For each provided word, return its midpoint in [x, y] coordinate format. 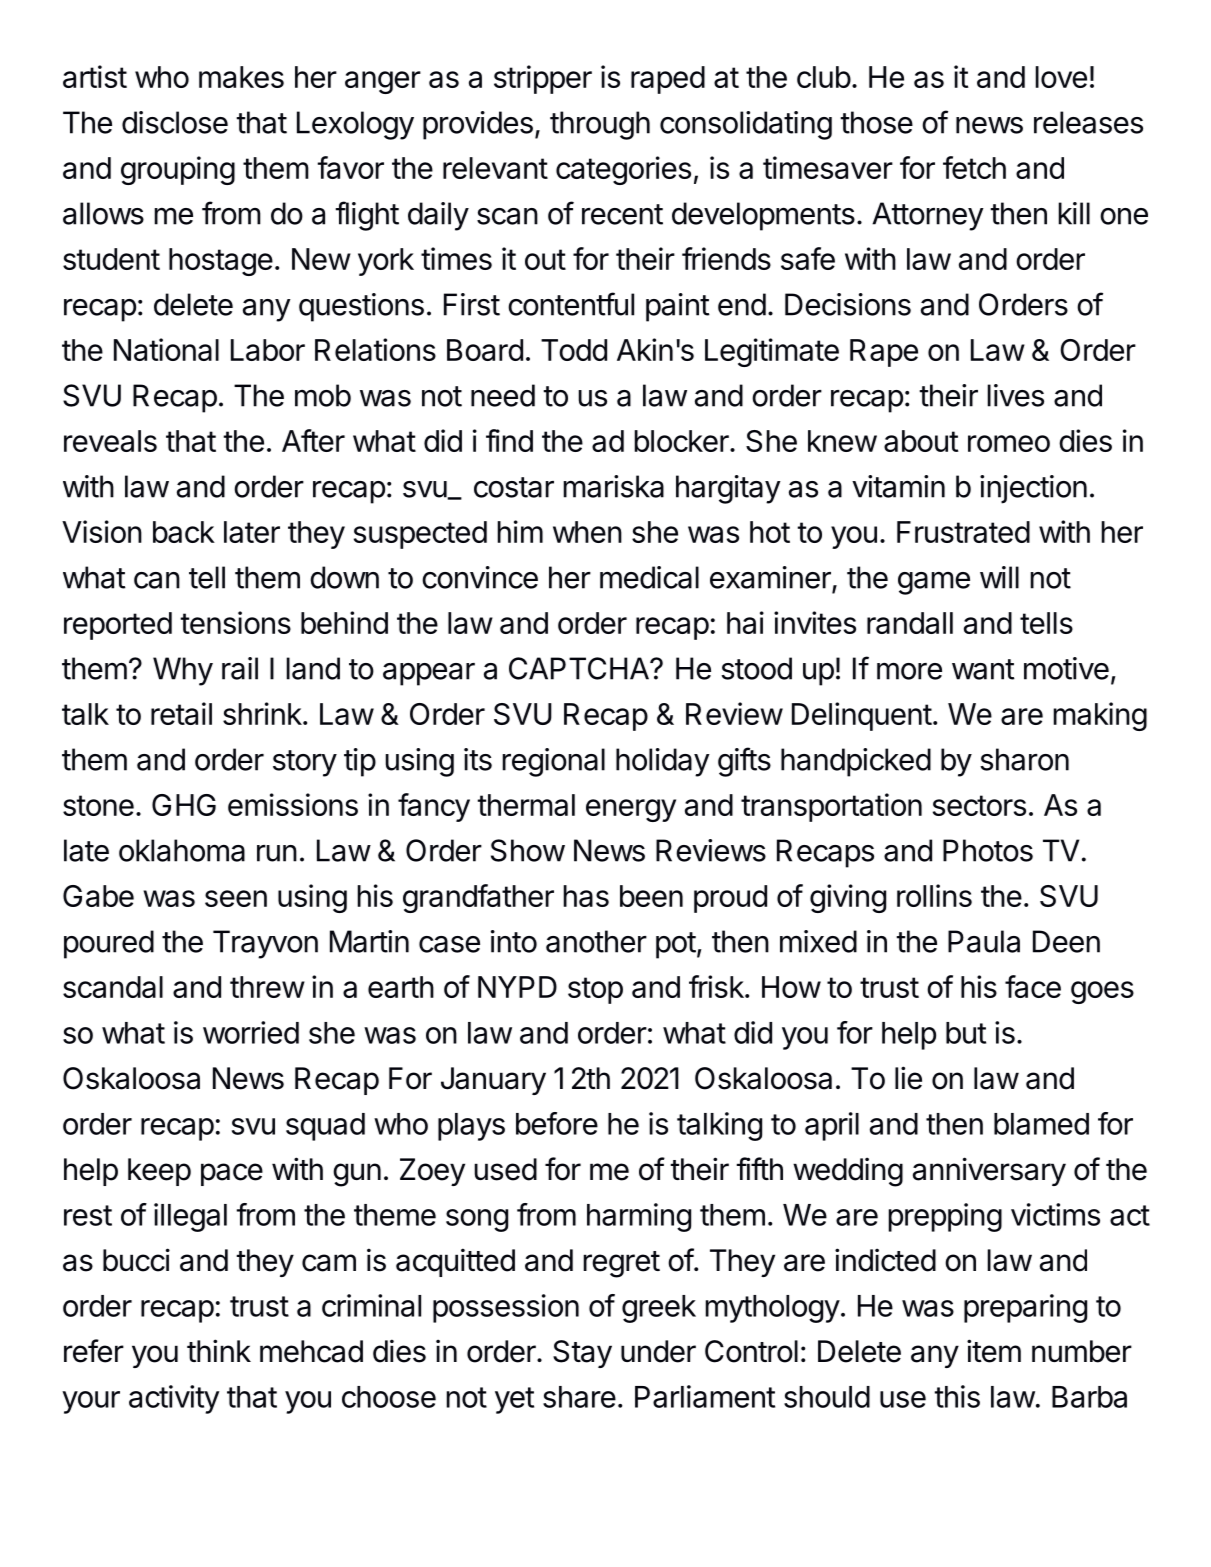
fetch [974, 167]
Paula [984, 941]
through [600, 125]
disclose [175, 122]
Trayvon [265, 944]
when [587, 532]
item [994, 1351]
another [596, 941]
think [219, 1350]
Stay [582, 1354]
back [184, 532]
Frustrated [963, 532]
